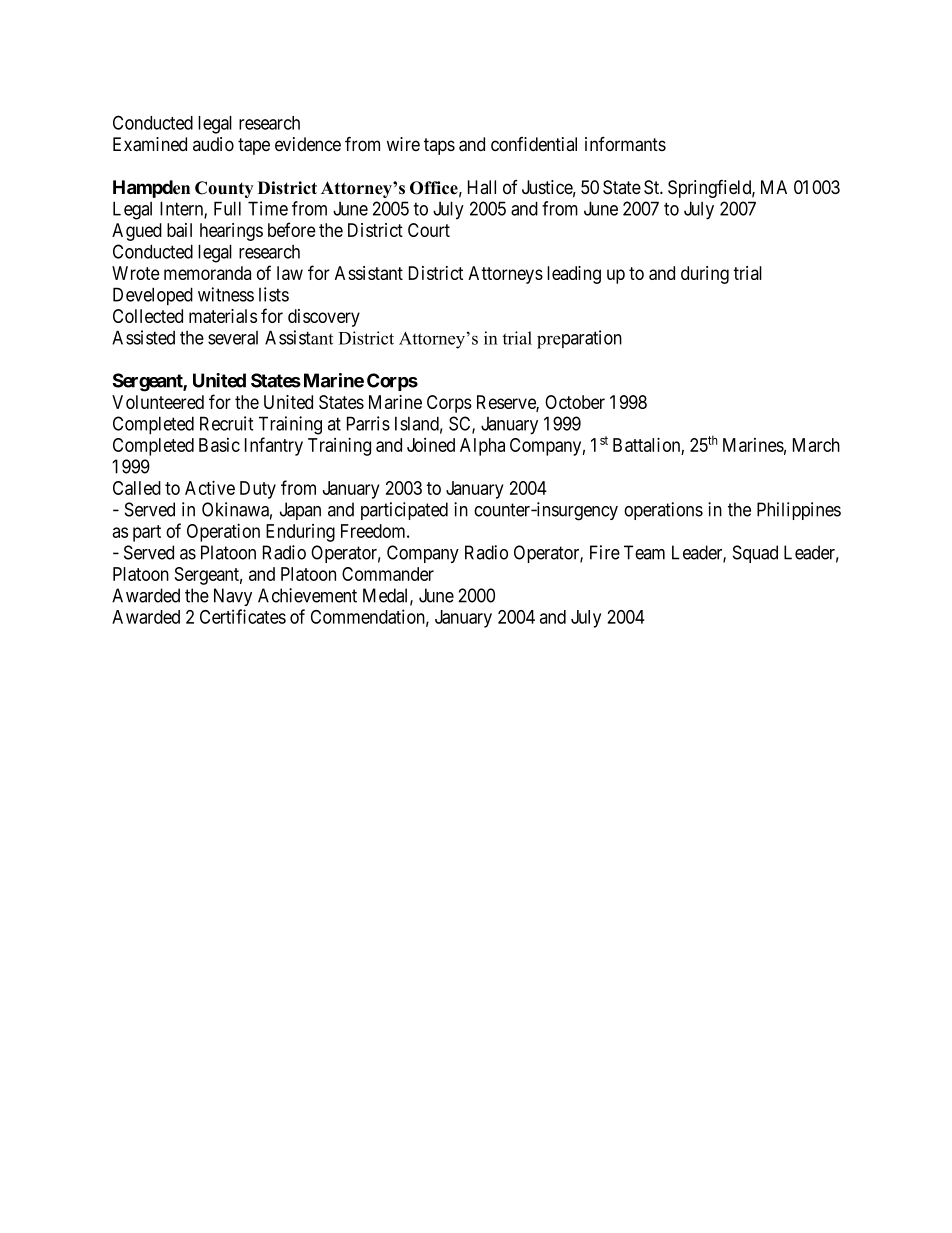 The height and width of the image is (1233, 952). Describe the element at coordinates (579, 339) in the image. I see `preparation` at that location.
